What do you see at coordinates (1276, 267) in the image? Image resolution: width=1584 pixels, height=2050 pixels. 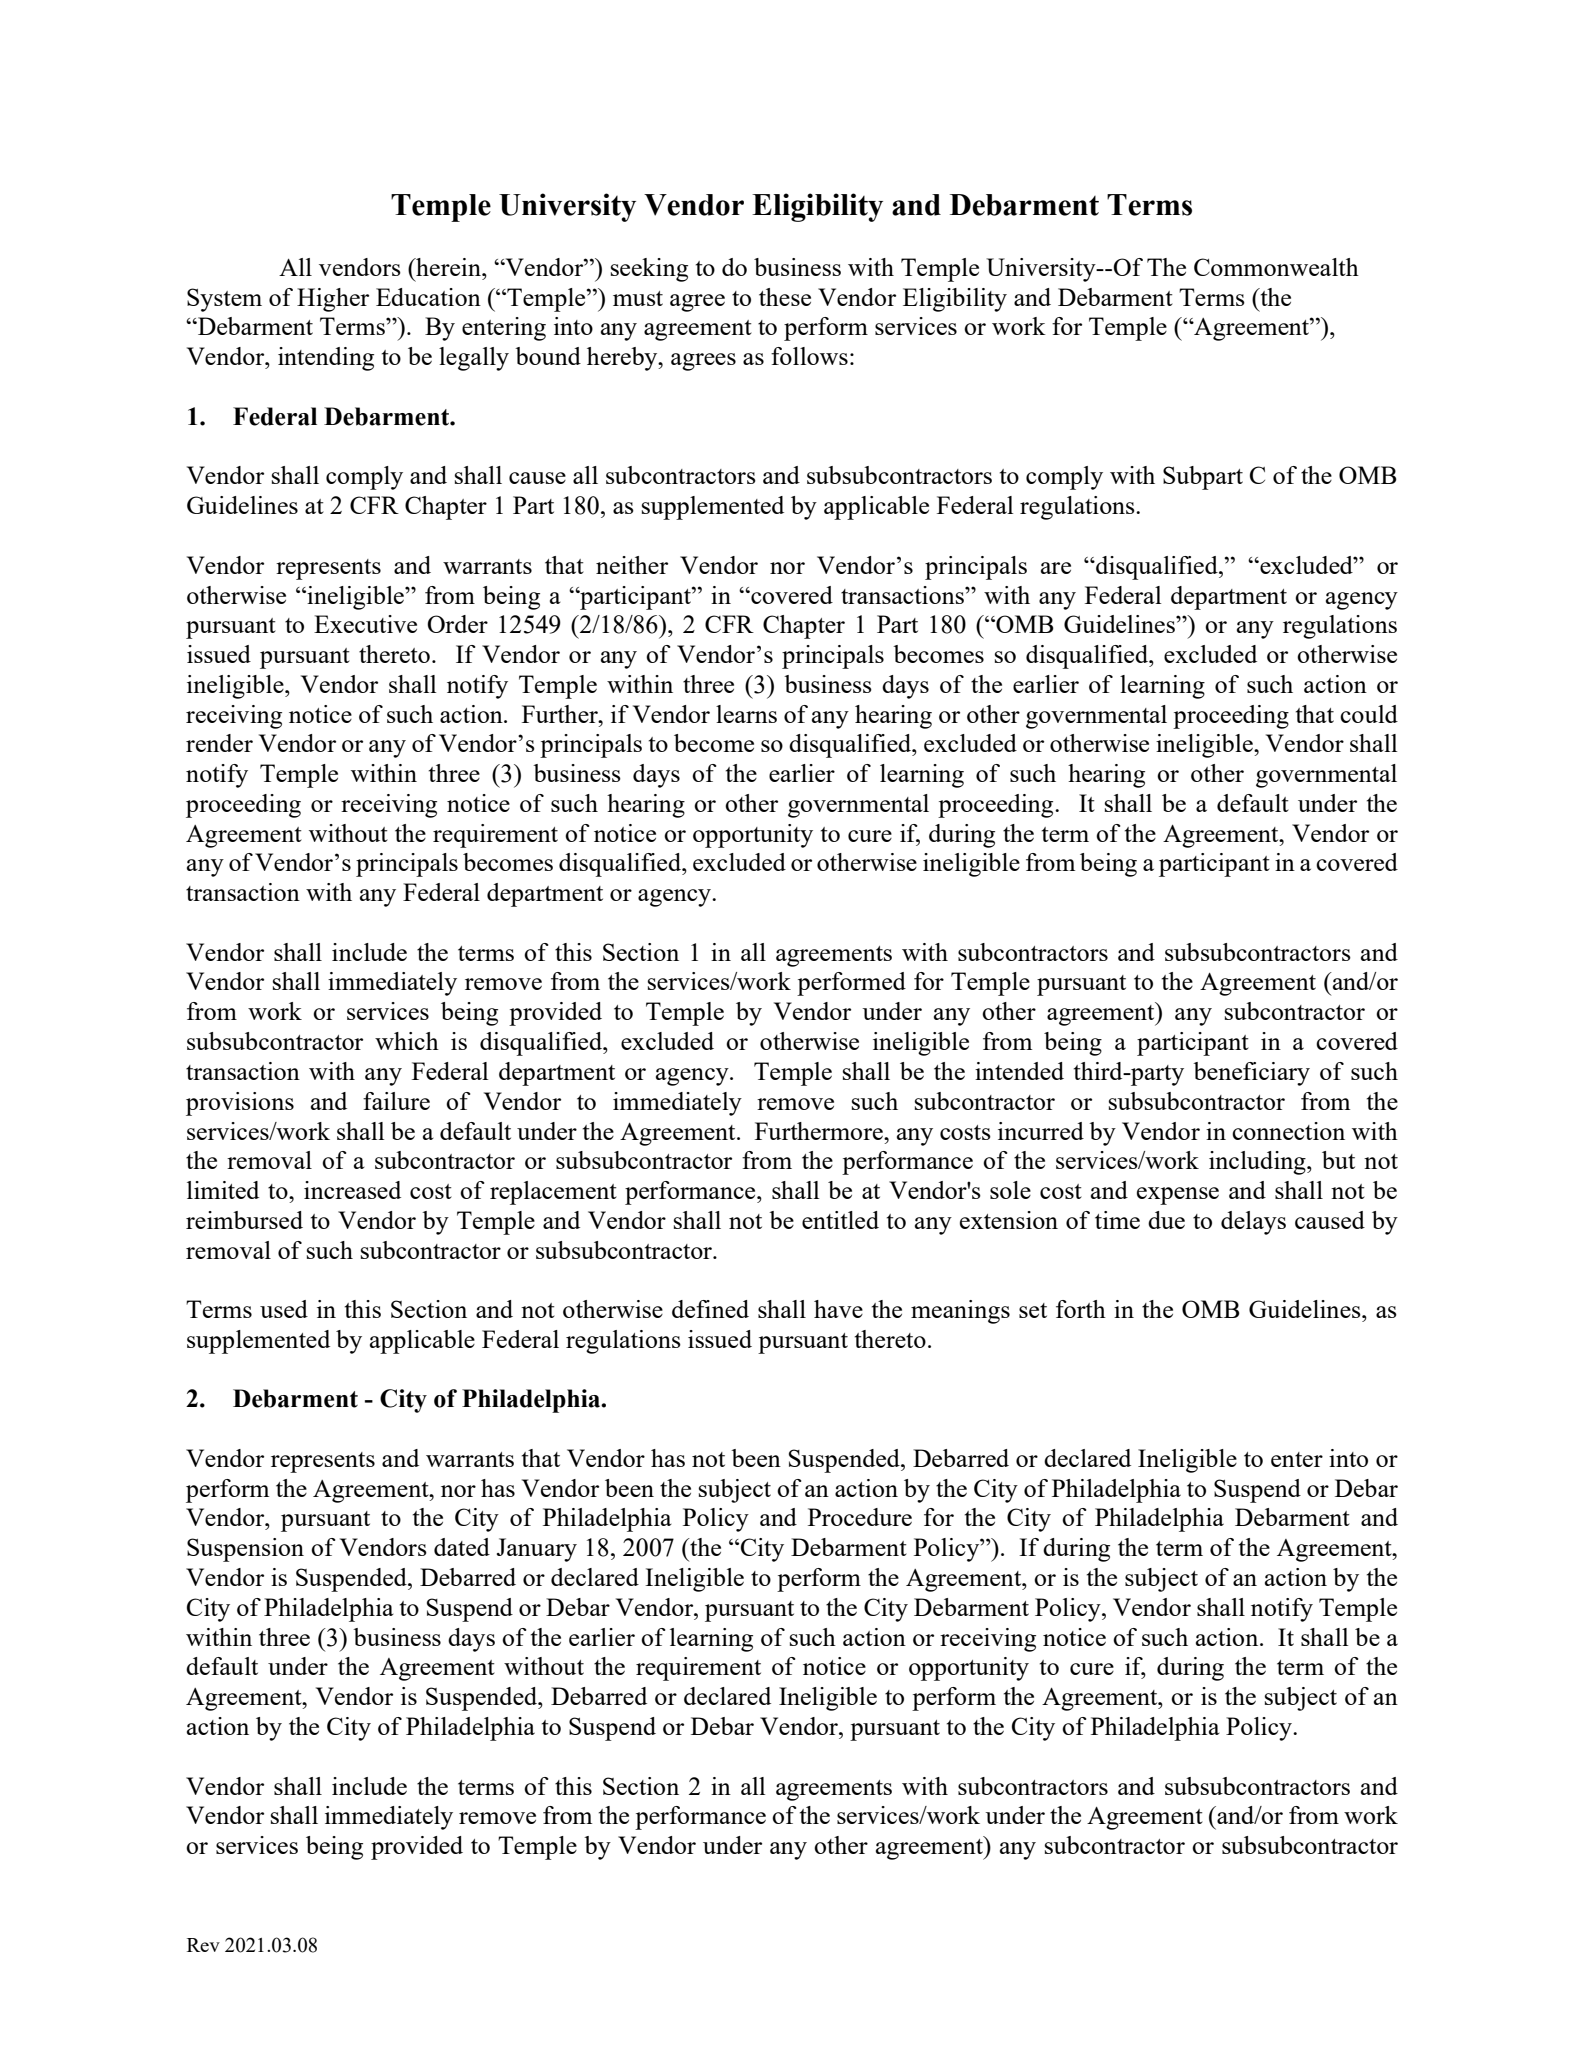 I see `Commonwealth` at bounding box center [1276, 267].
